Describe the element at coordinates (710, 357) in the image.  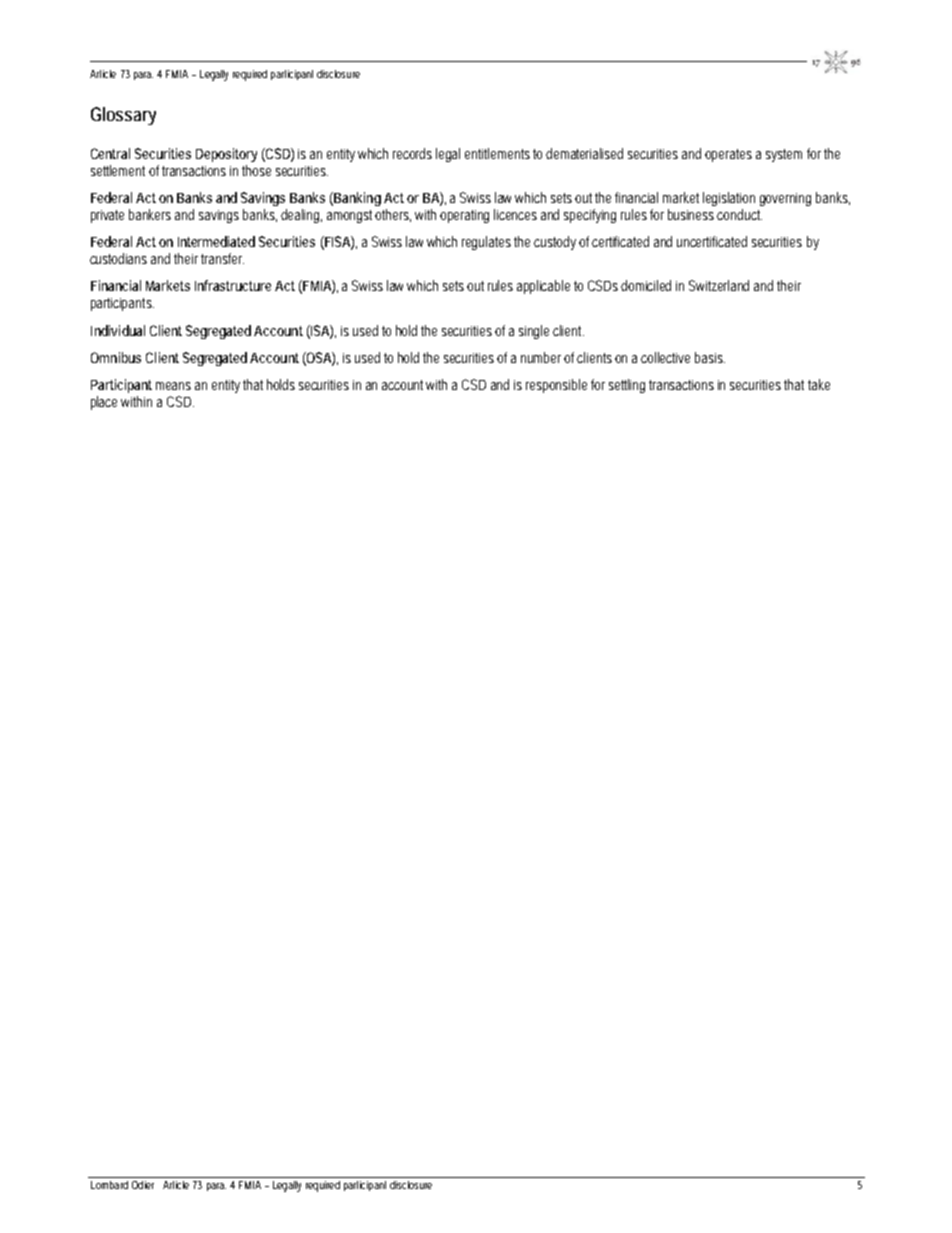
I see `basis` at that location.
